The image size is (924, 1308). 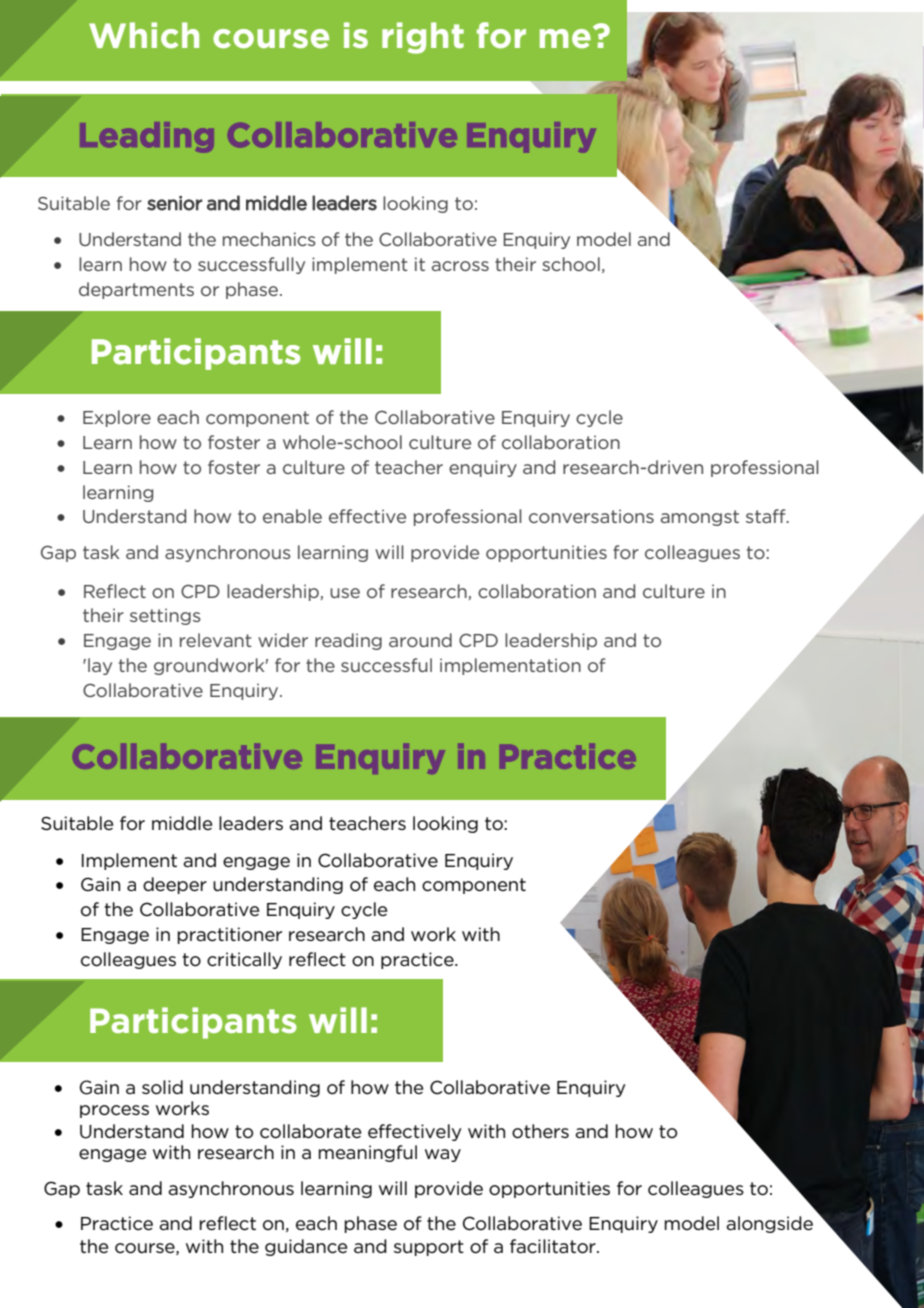 I want to click on Which, so click(x=144, y=35).
